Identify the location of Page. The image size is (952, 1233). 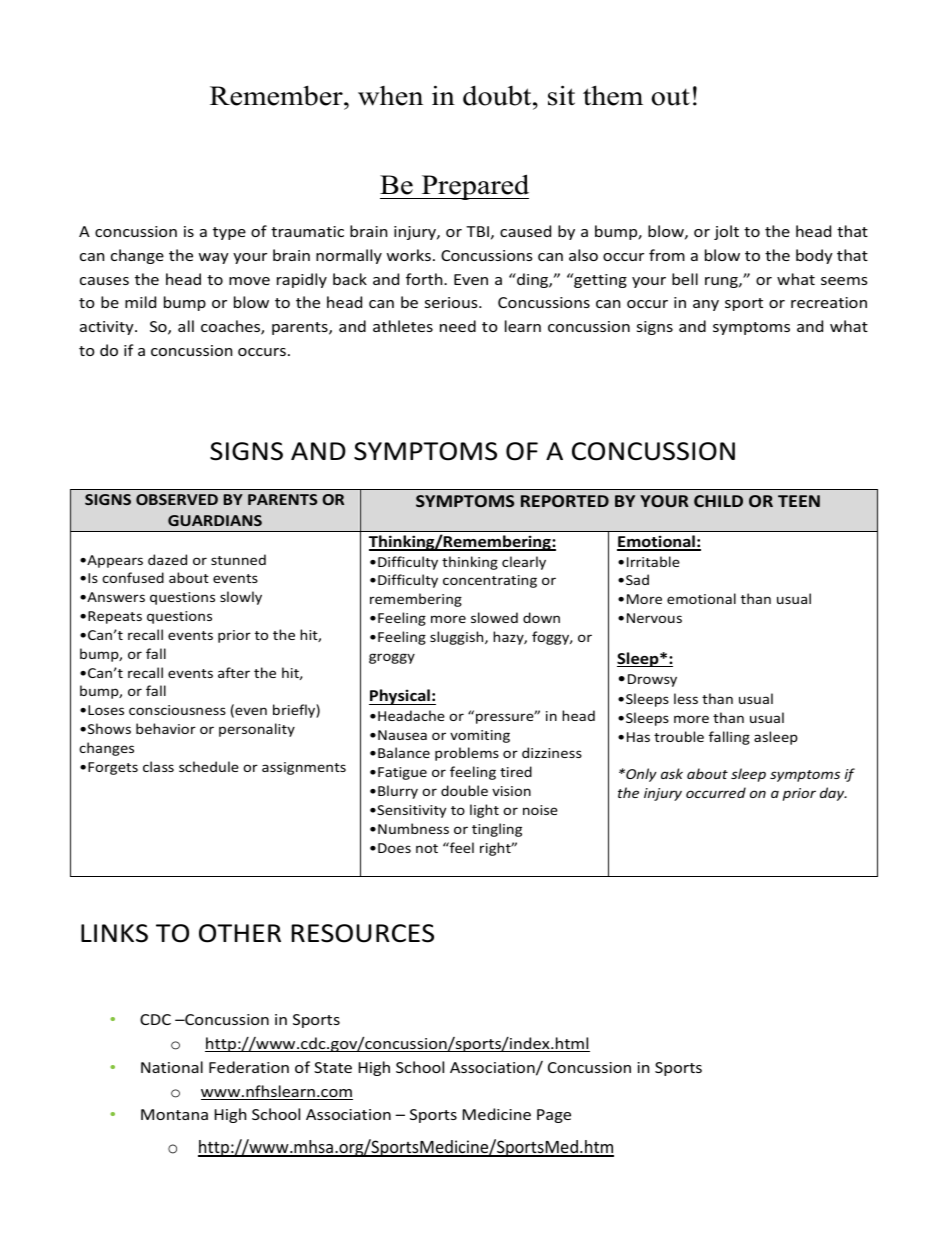
(554, 1116).
